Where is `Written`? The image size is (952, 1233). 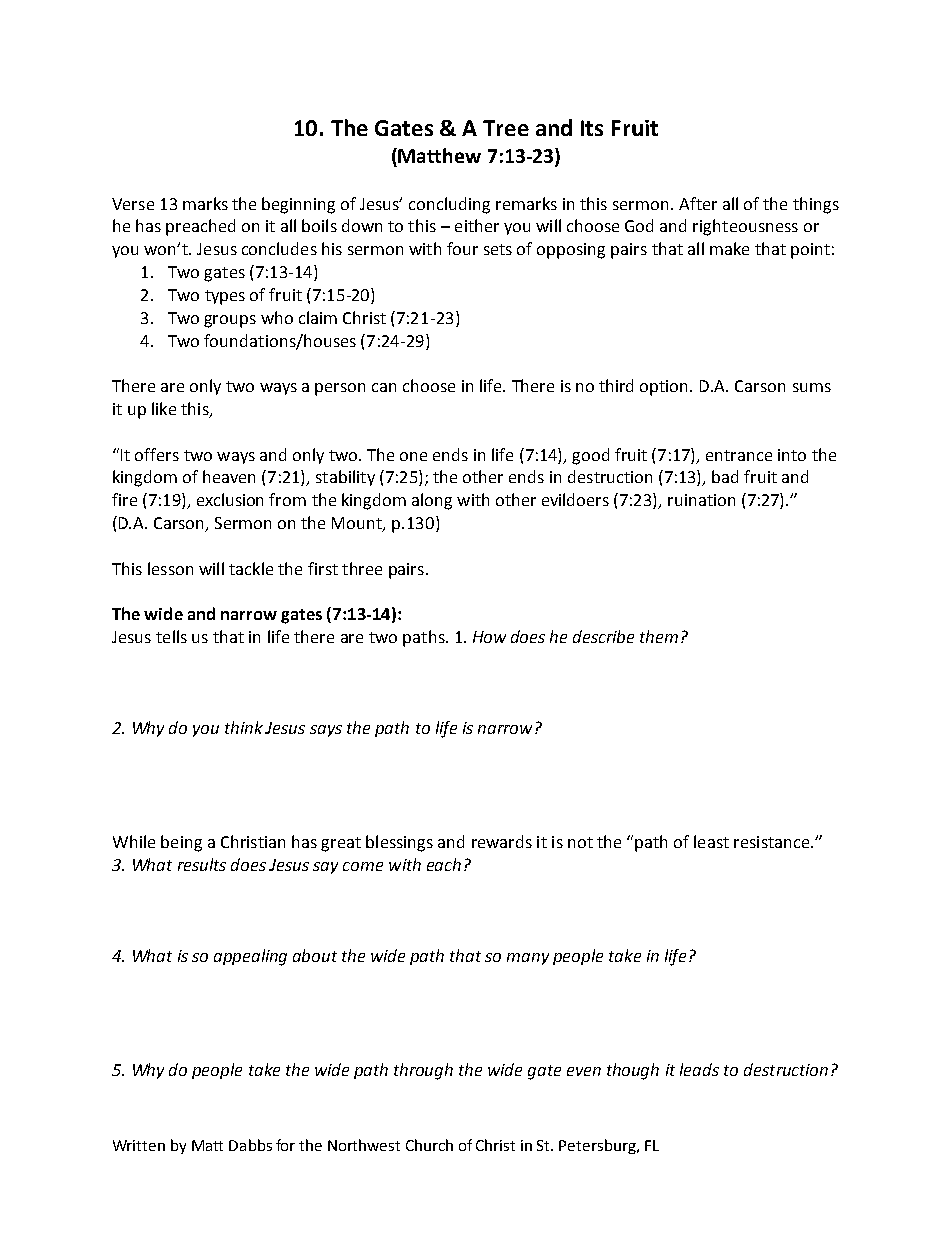 Written is located at coordinates (139, 1145).
